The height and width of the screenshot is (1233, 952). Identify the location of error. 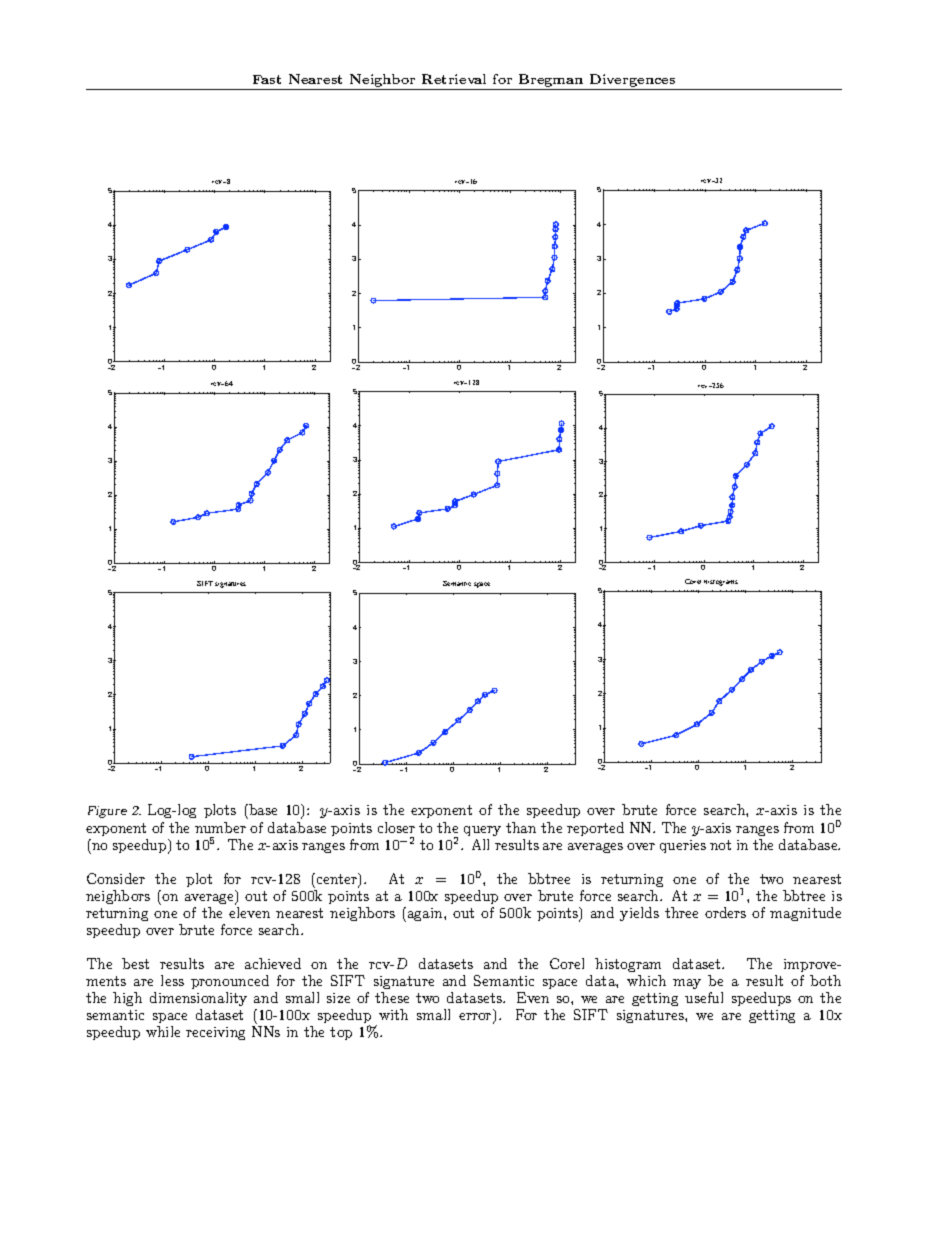
(476, 1018).
